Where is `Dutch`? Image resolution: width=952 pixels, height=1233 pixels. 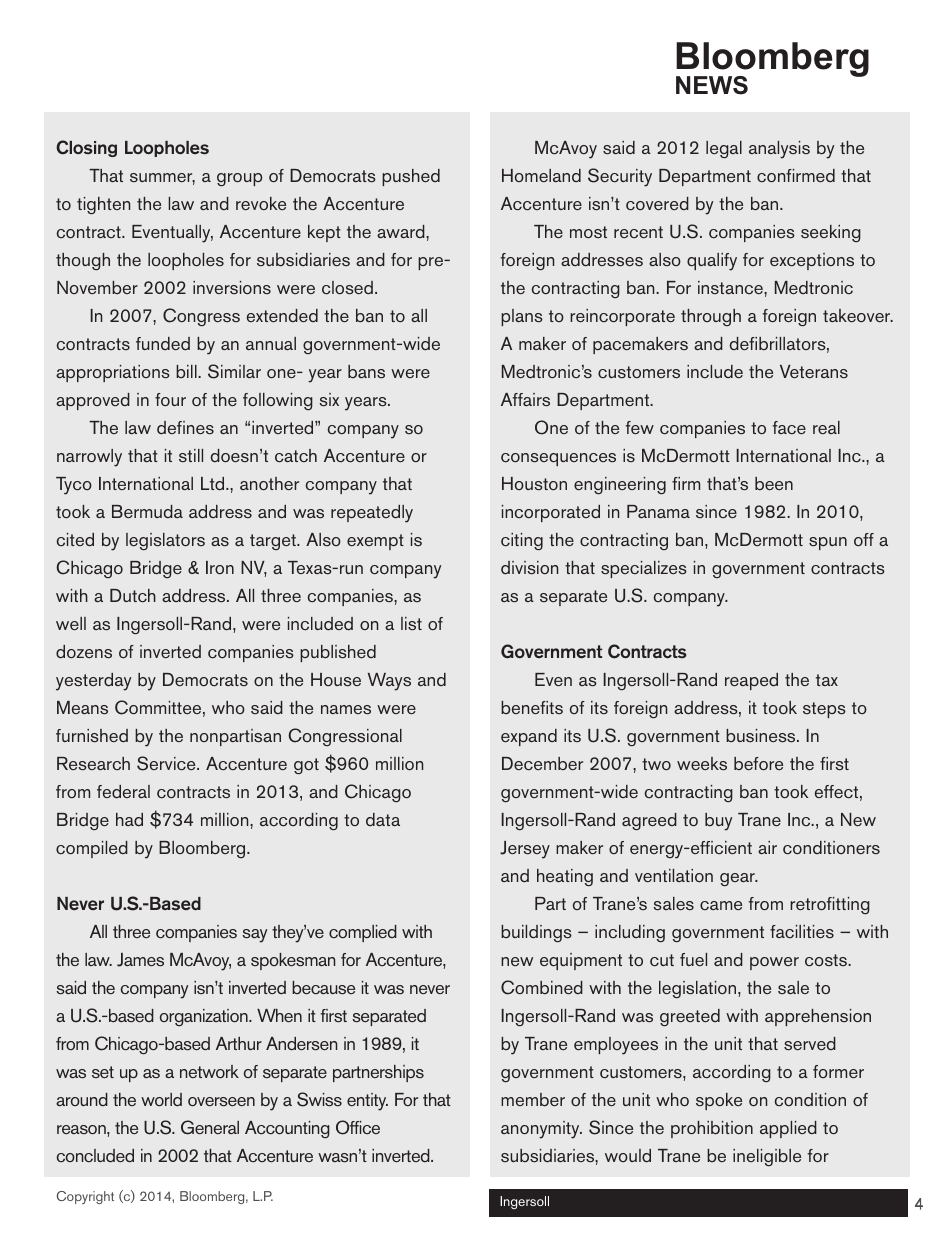
Dutch is located at coordinates (133, 596).
